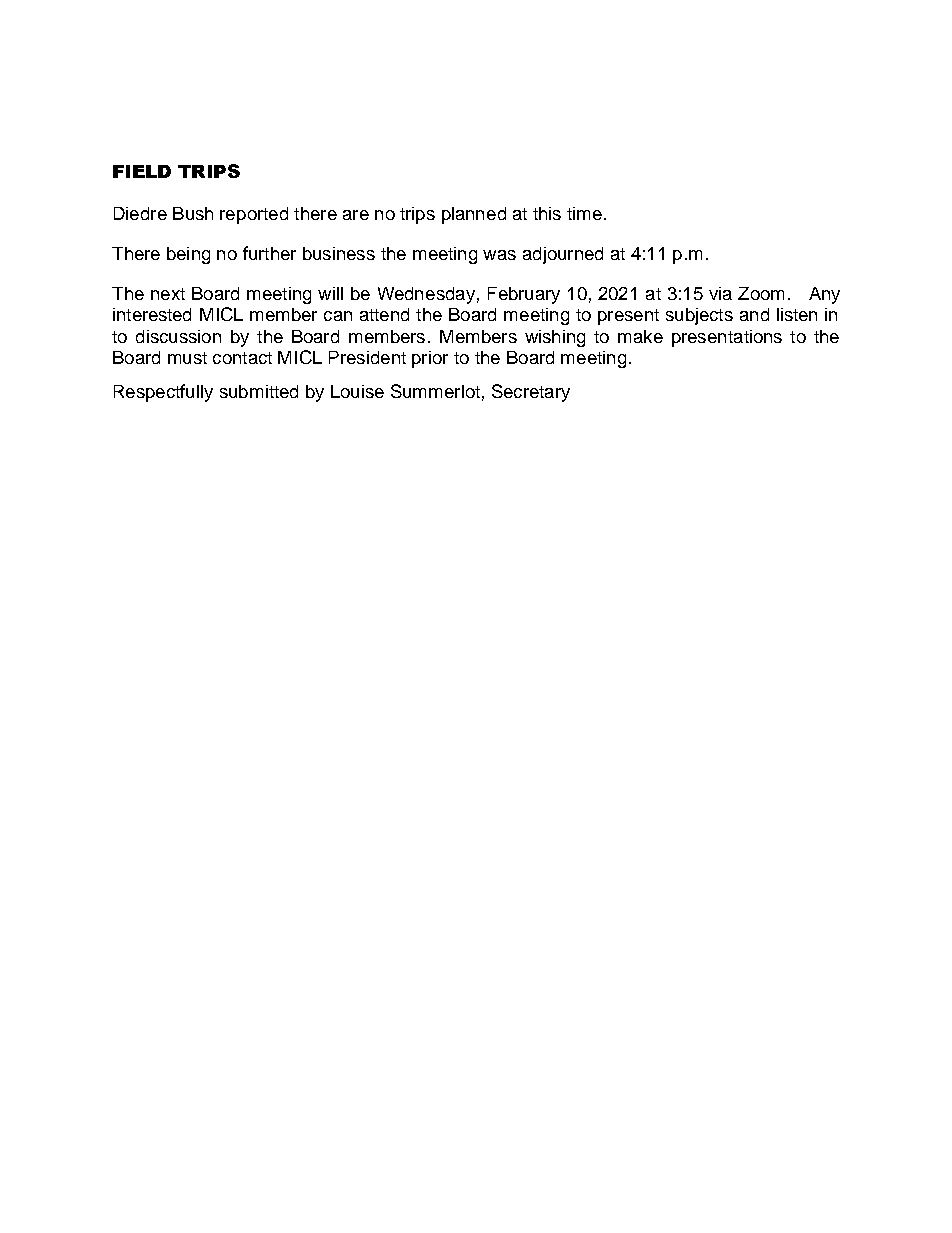  What do you see at coordinates (531, 393) in the page?
I see `Secretary` at bounding box center [531, 393].
